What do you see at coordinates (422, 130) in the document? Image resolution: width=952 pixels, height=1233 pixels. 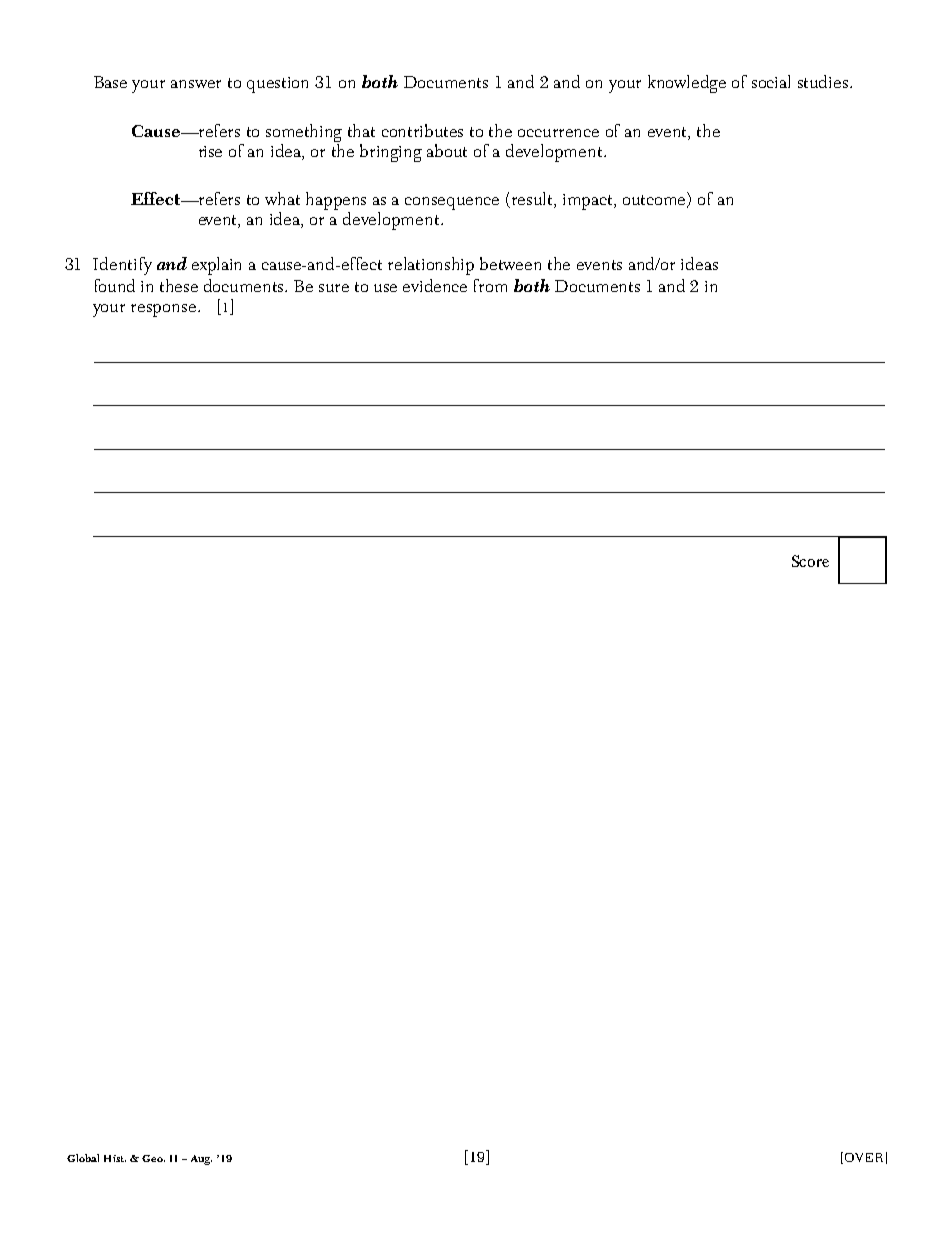 I see `contributes` at bounding box center [422, 130].
